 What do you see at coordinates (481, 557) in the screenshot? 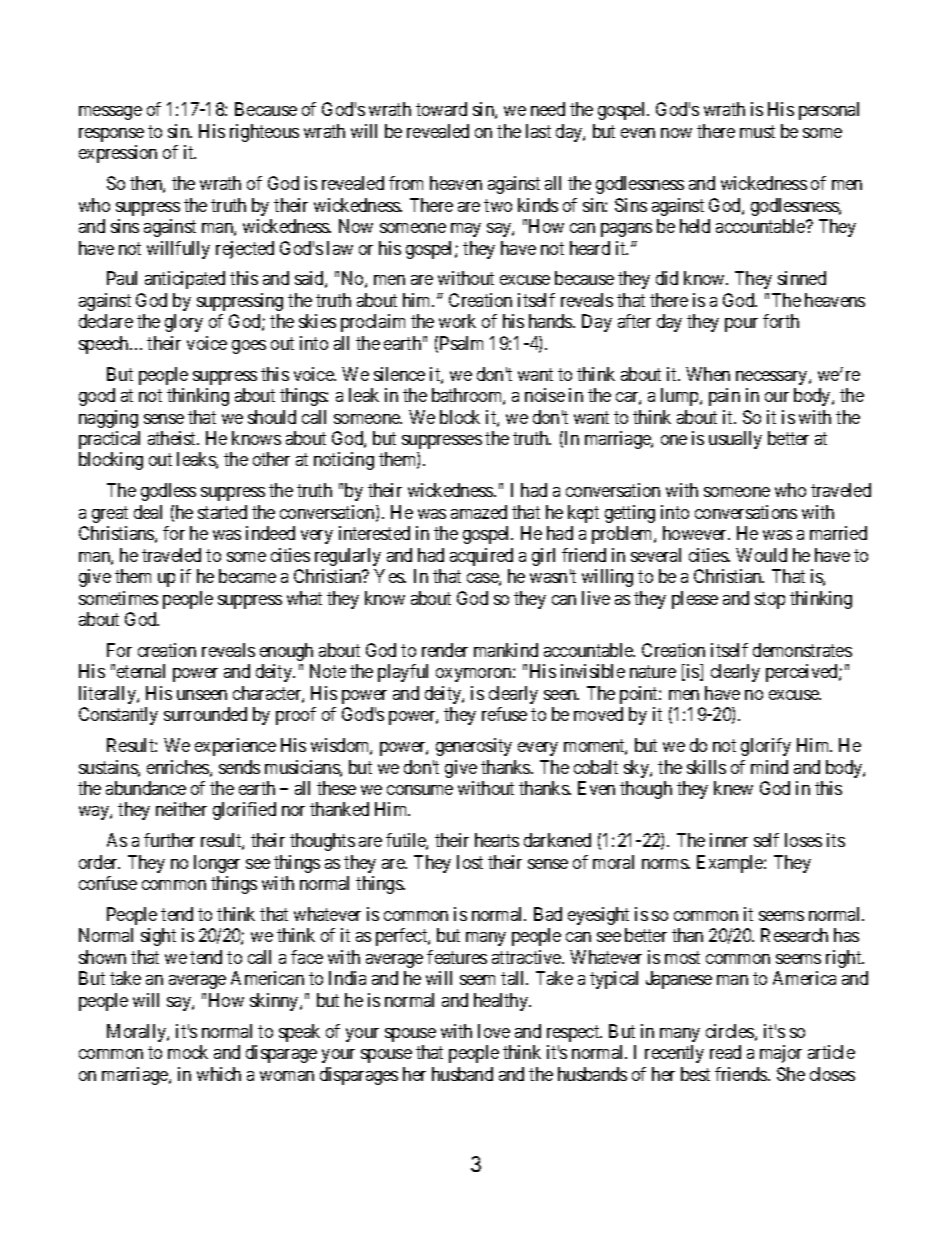
I see `acquired` at bounding box center [481, 557].
